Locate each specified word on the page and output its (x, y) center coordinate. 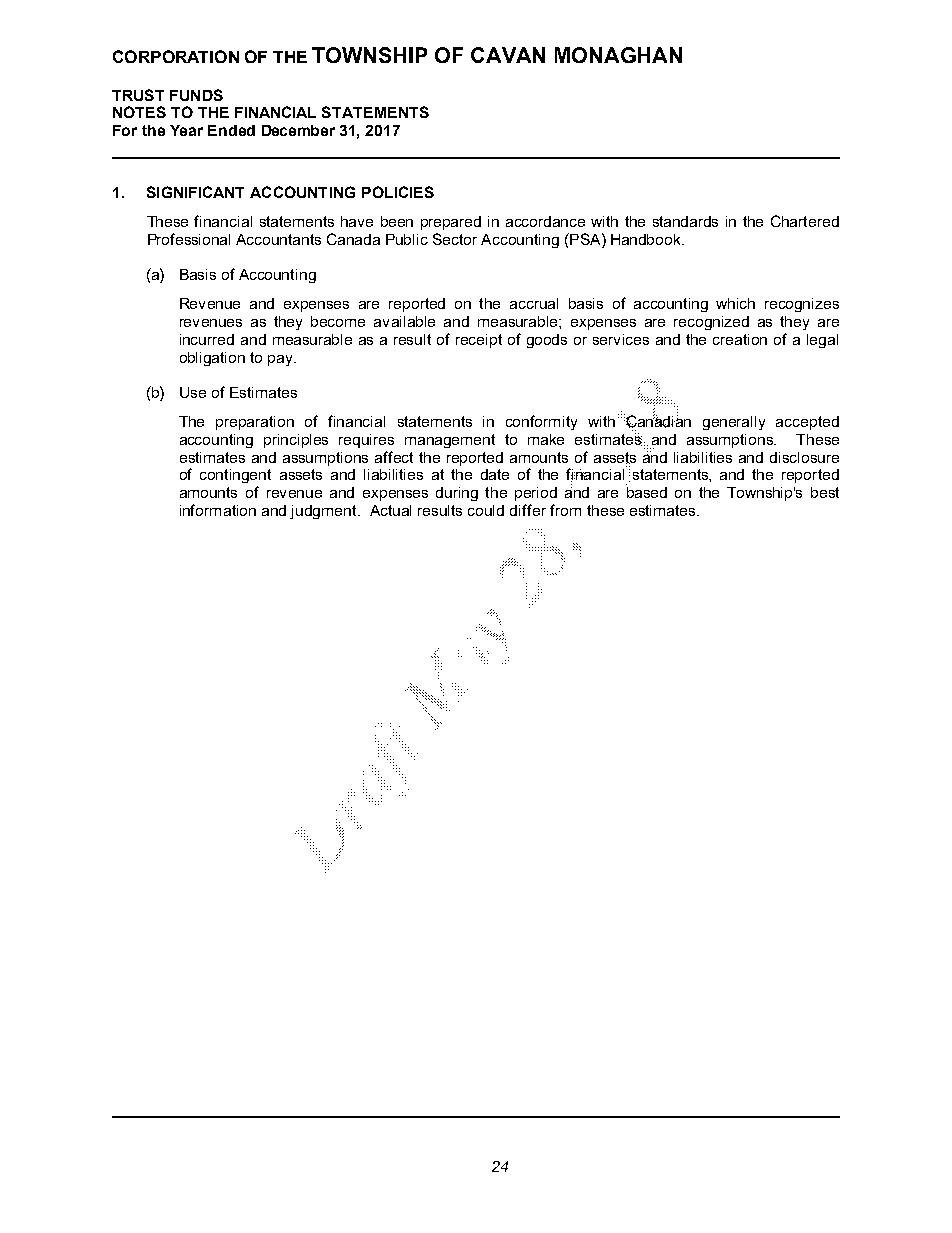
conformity (541, 422)
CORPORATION (176, 56)
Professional (189, 239)
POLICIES (398, 192)
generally (734, 423)
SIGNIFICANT (195, 192)
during (457, 494)
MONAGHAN (618, 55)
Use (193, 392)
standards (685, 221)
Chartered (805, 221)
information (218, 510)
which (735, 303)
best (825, 492)
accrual (534, 303)
